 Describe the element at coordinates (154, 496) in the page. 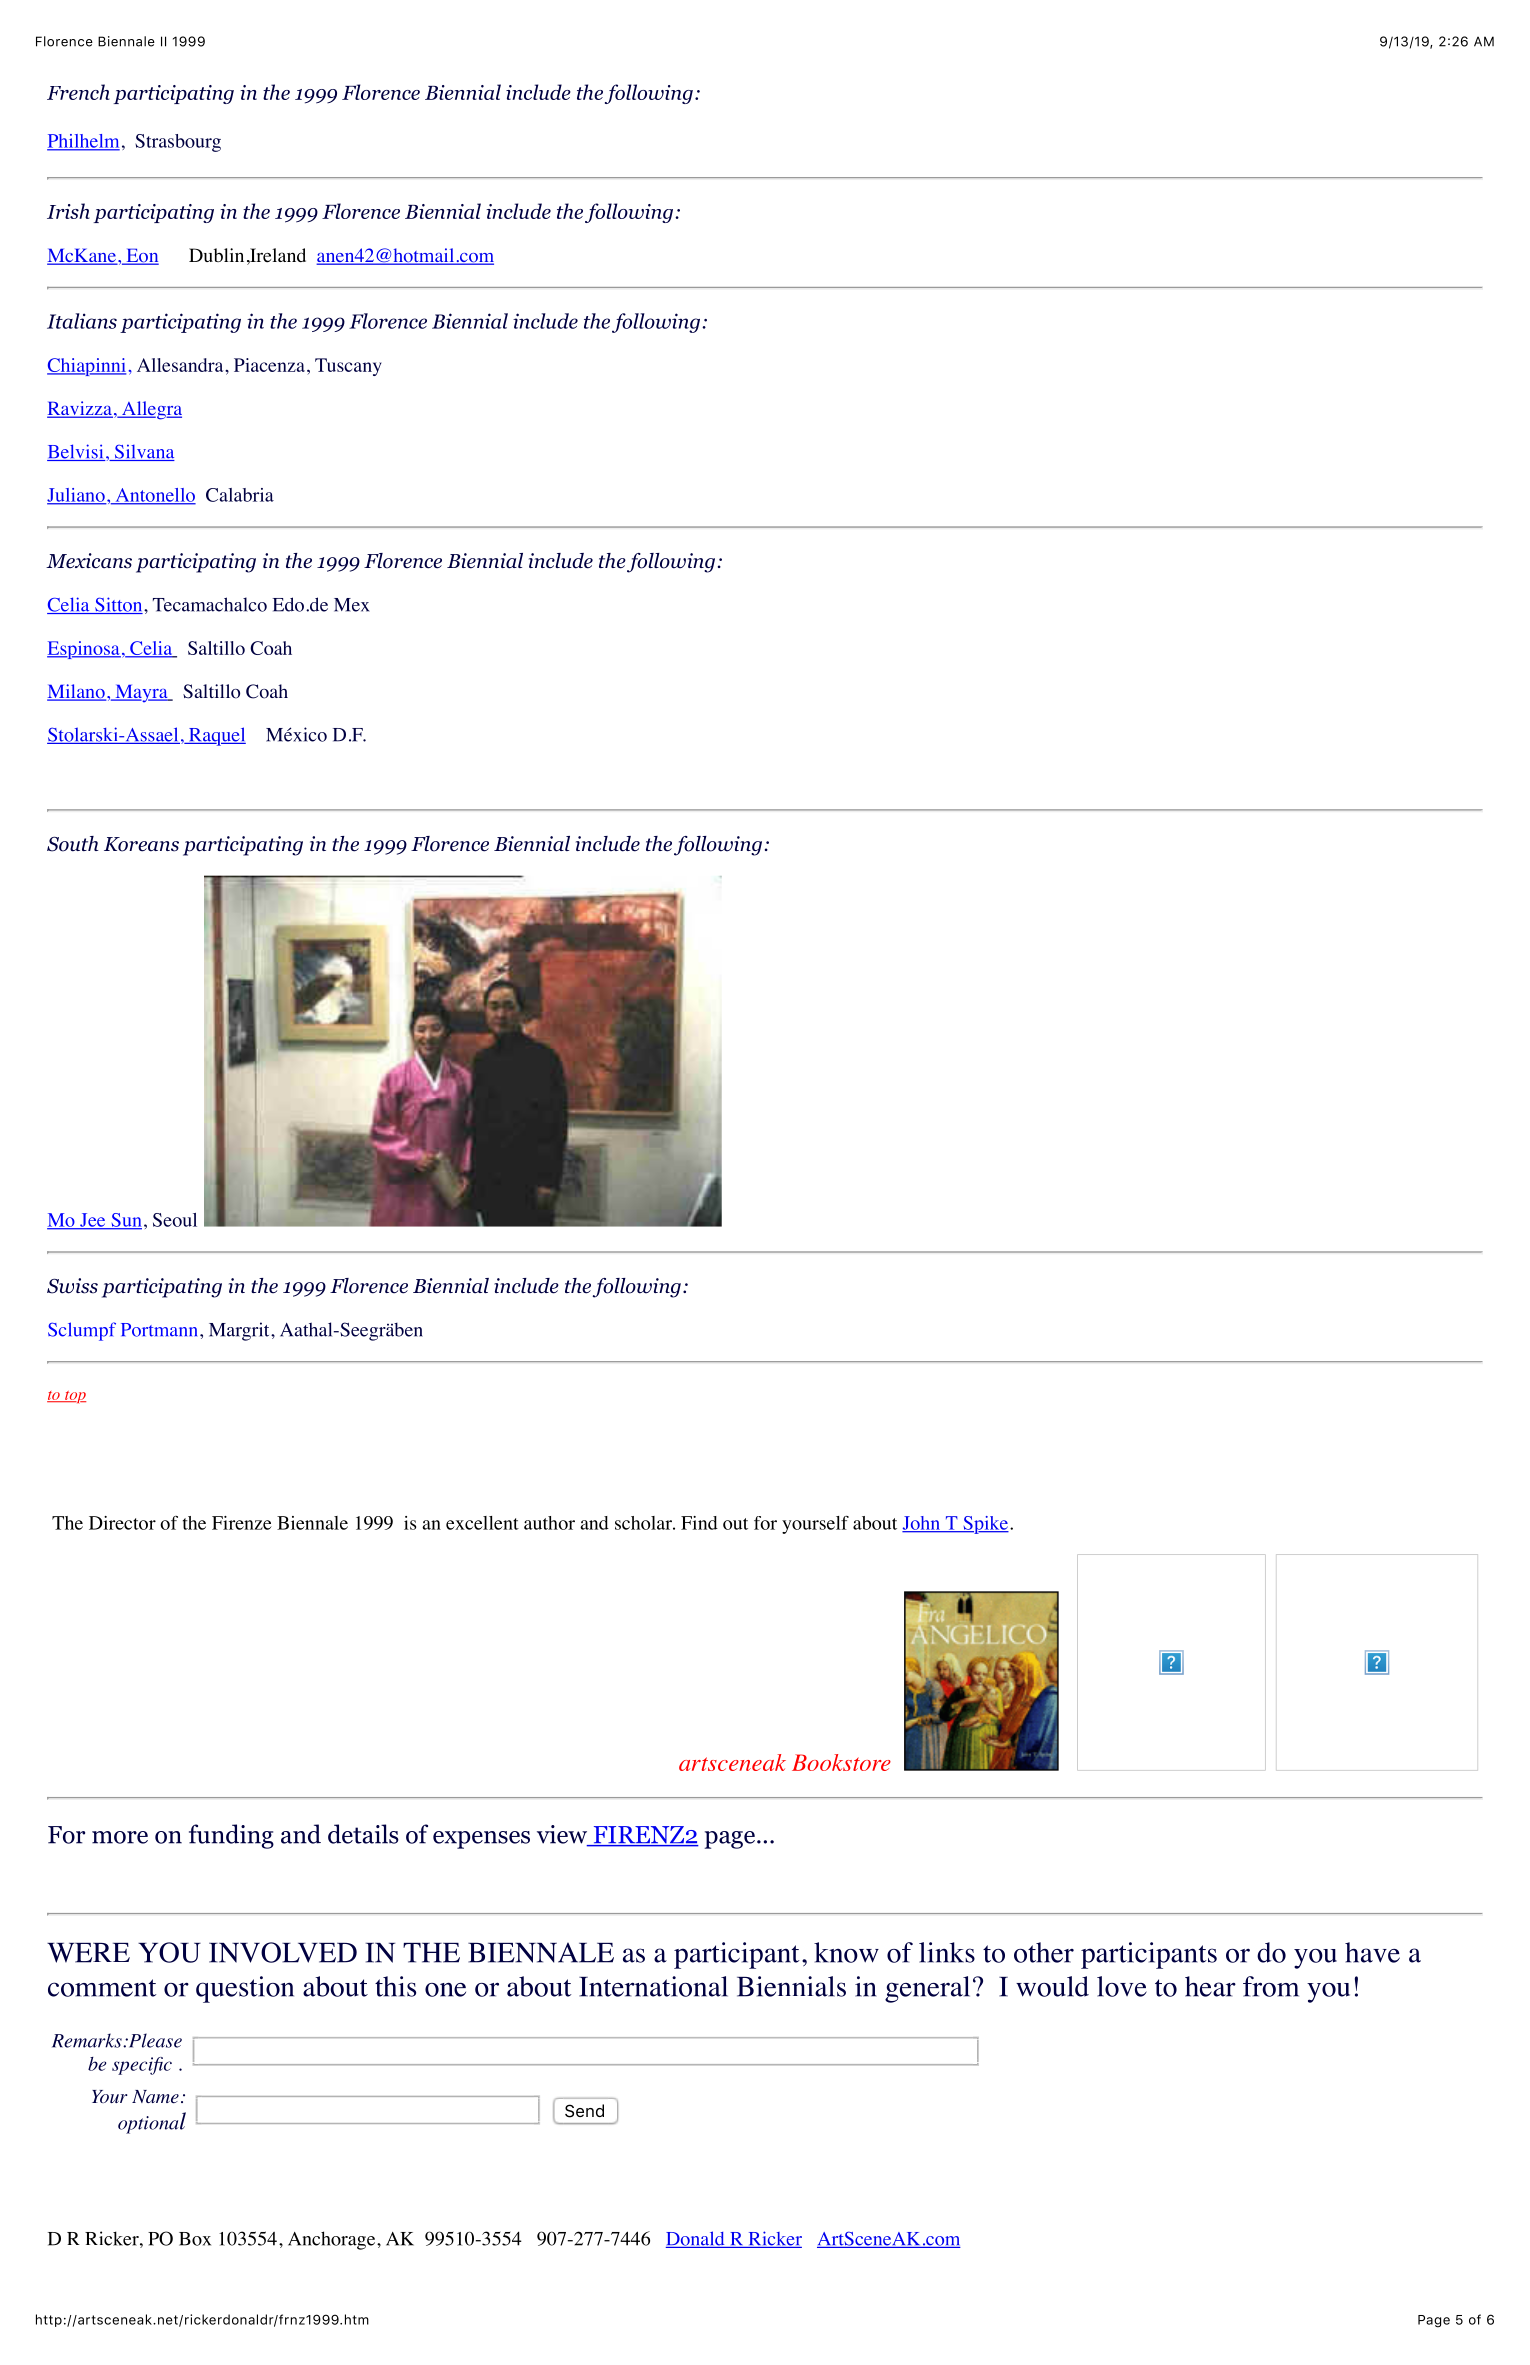

I see `Antonello` at that location.
